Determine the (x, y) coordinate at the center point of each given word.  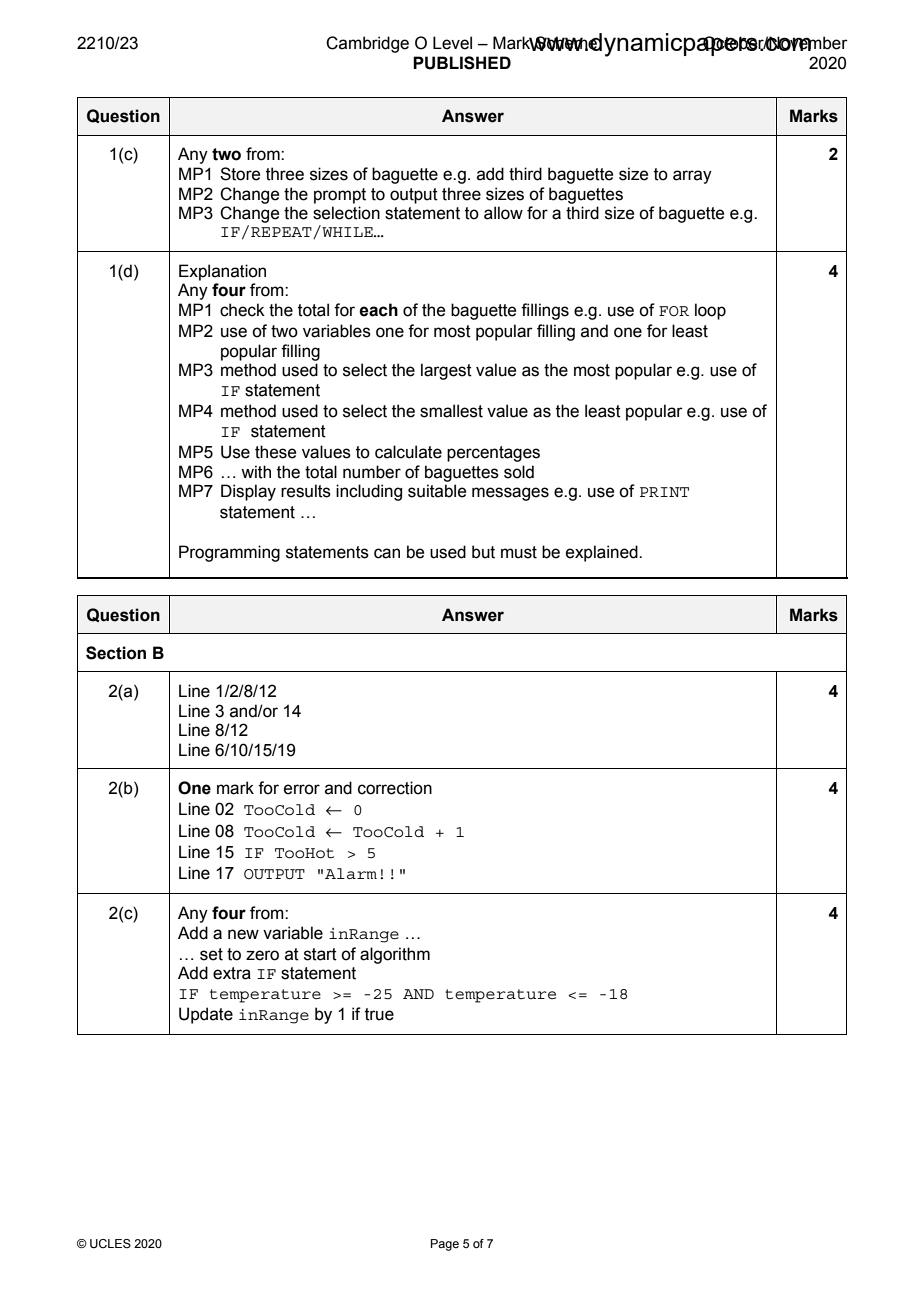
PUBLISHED (462, 63)
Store (240, 174)
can (387, 553)
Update (206, 1015)
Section (116, 653)
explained (603, 553)
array (692, 177)
